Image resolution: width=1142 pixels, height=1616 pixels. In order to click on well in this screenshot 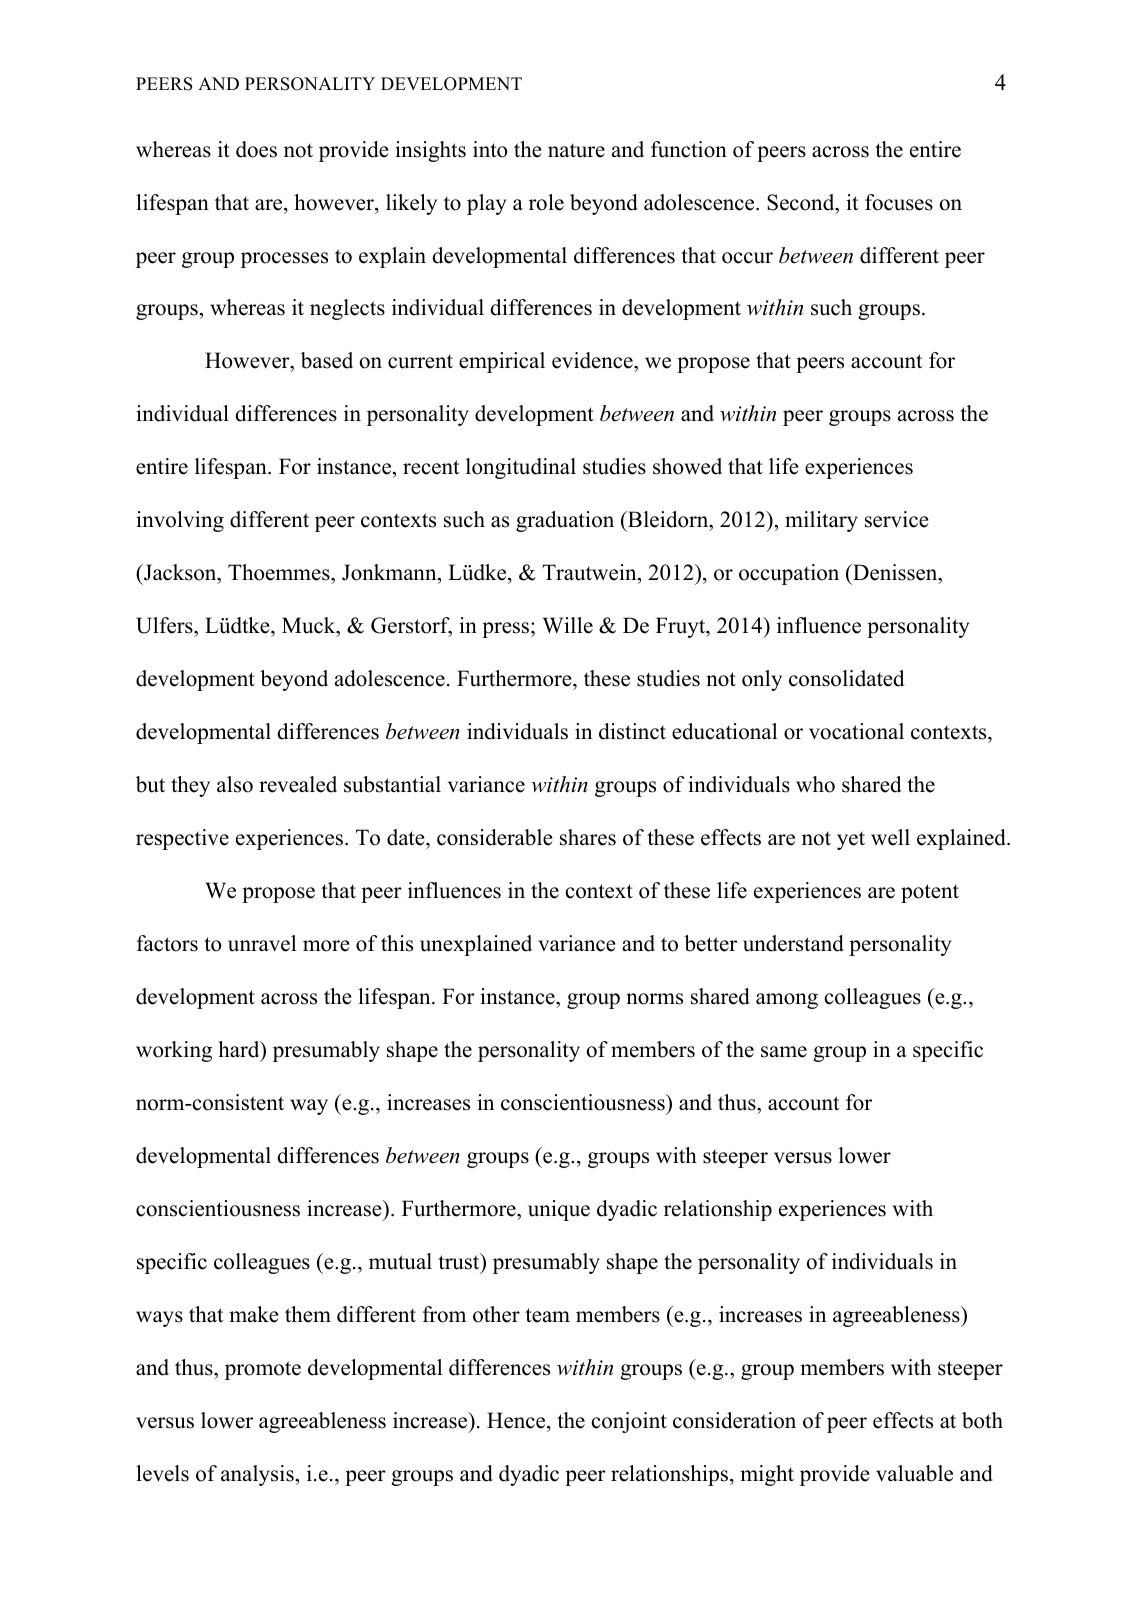, I will do `click(890, 837)`.
